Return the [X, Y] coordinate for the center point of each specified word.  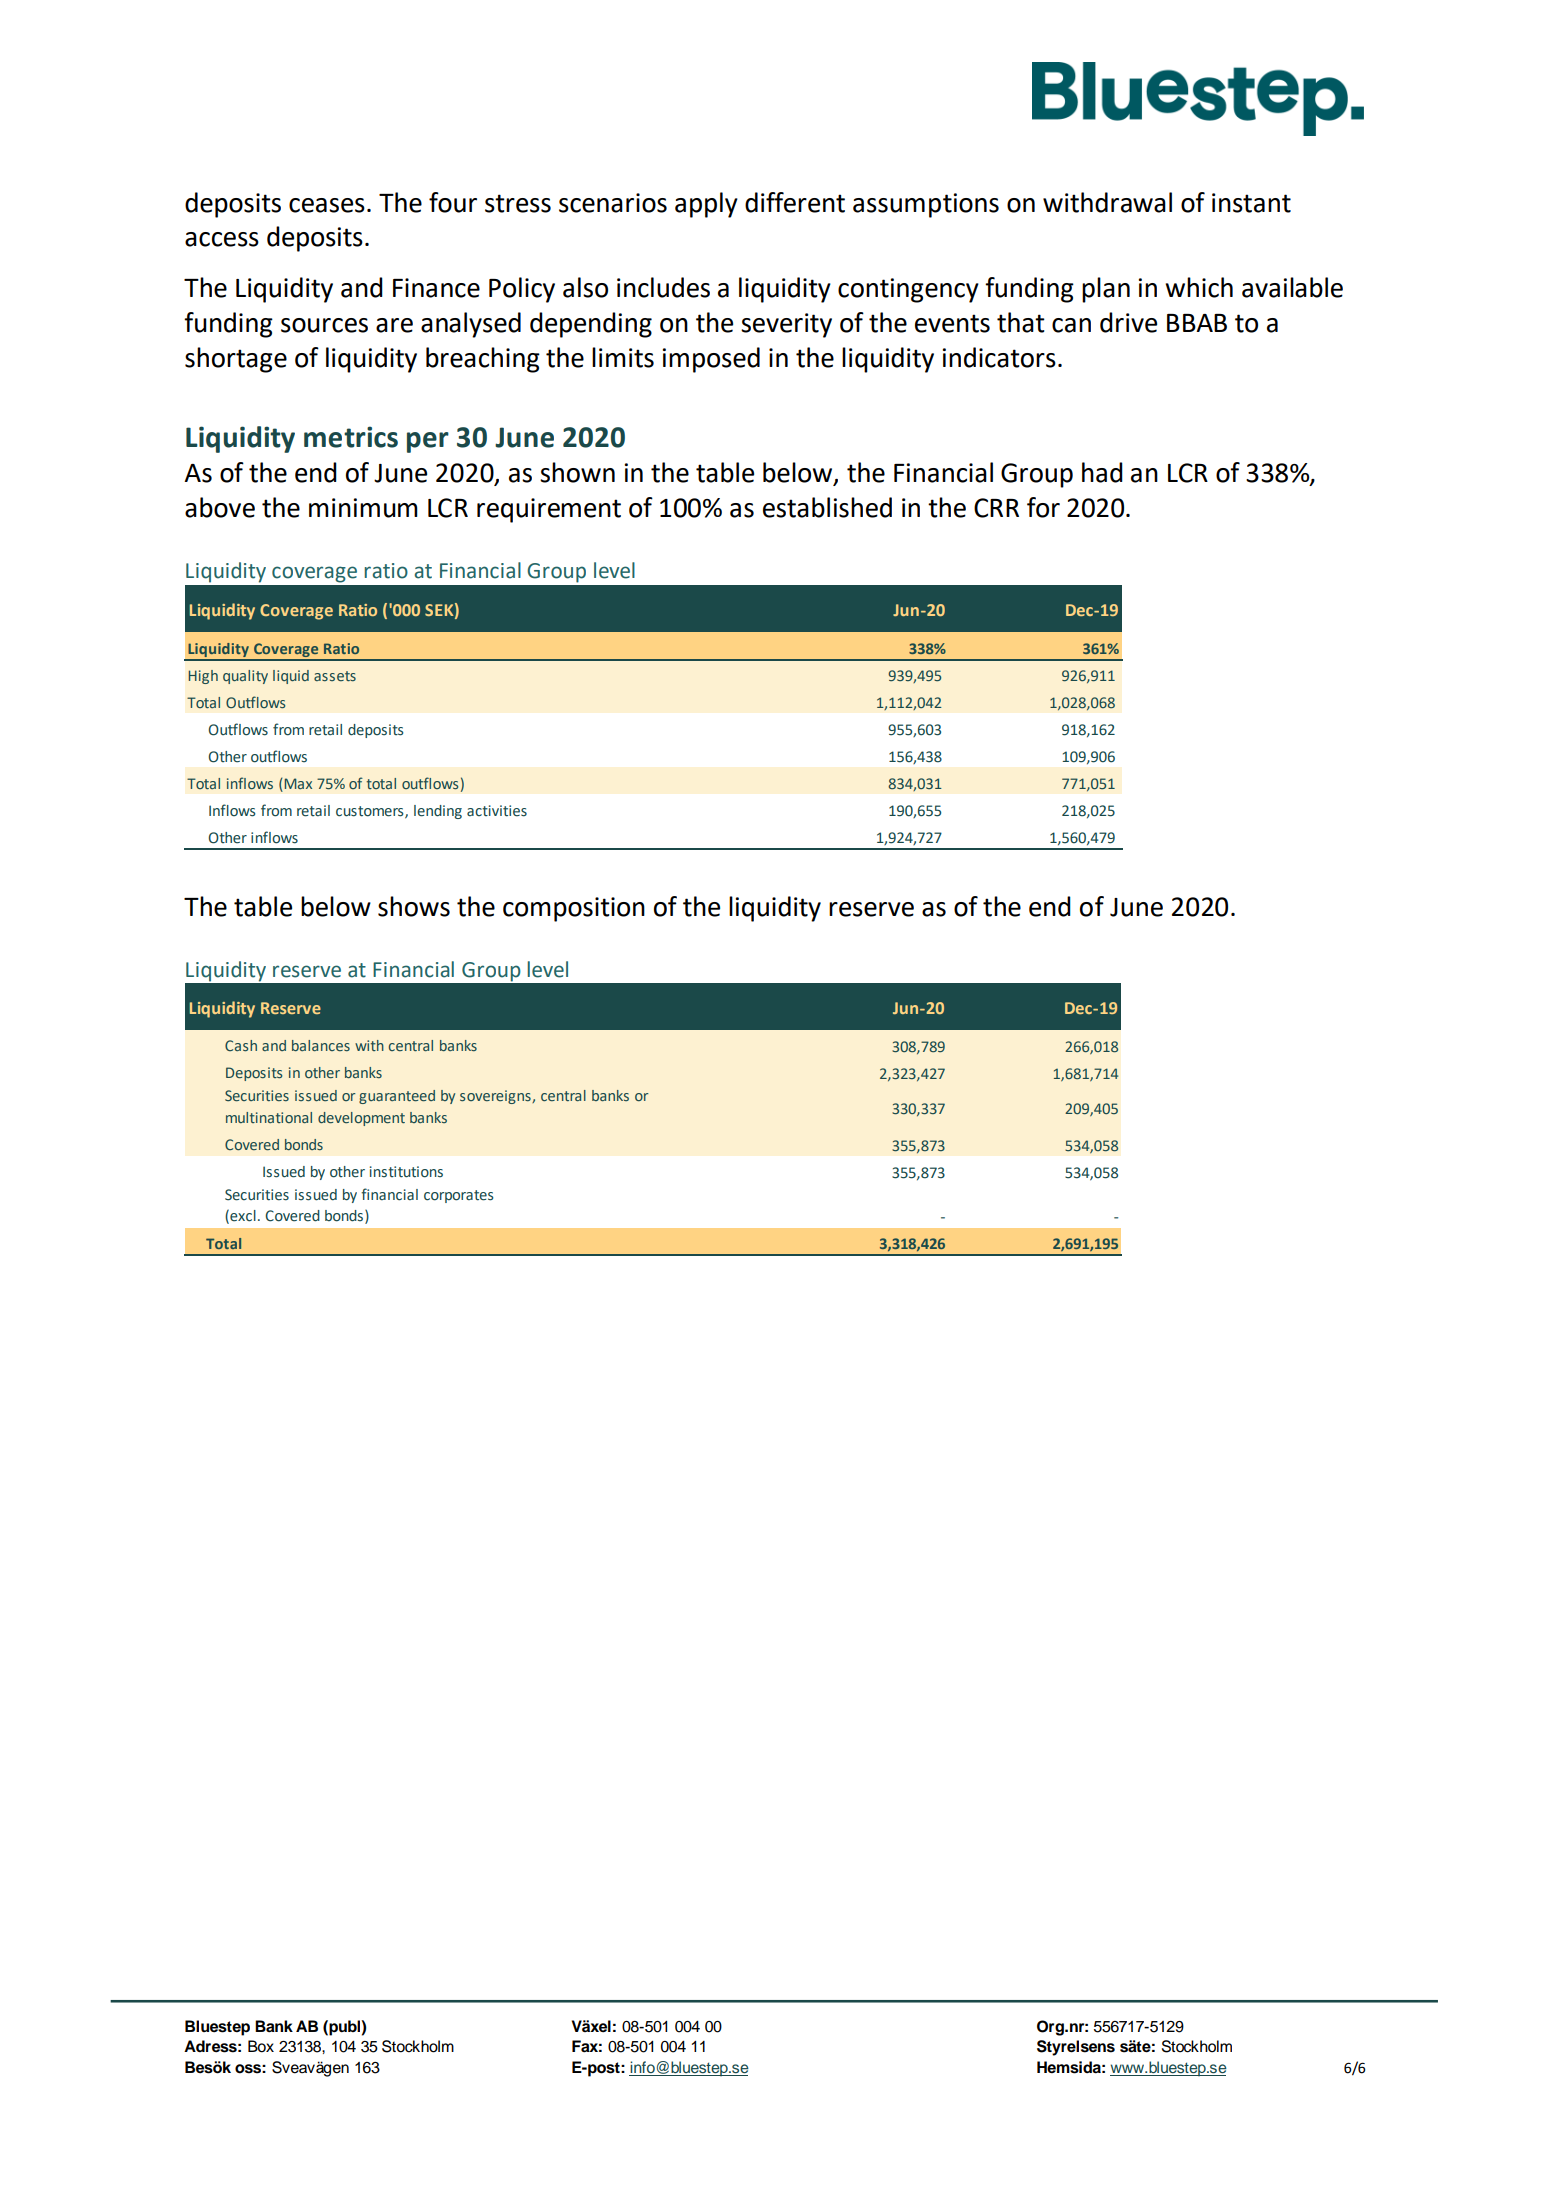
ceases [327, 205]
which [1199, 287]
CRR [996, 508]
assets [335, 676]
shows [414, 906]
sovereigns [496, 1097]
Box [261, 2046]
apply [706, 205]
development [361, 1119]
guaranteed [397, 1097]
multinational [269, 1117]
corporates [458, 1196]
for [1043, 507]
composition [574, 909]
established [827, 507]
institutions [406, 1172]
